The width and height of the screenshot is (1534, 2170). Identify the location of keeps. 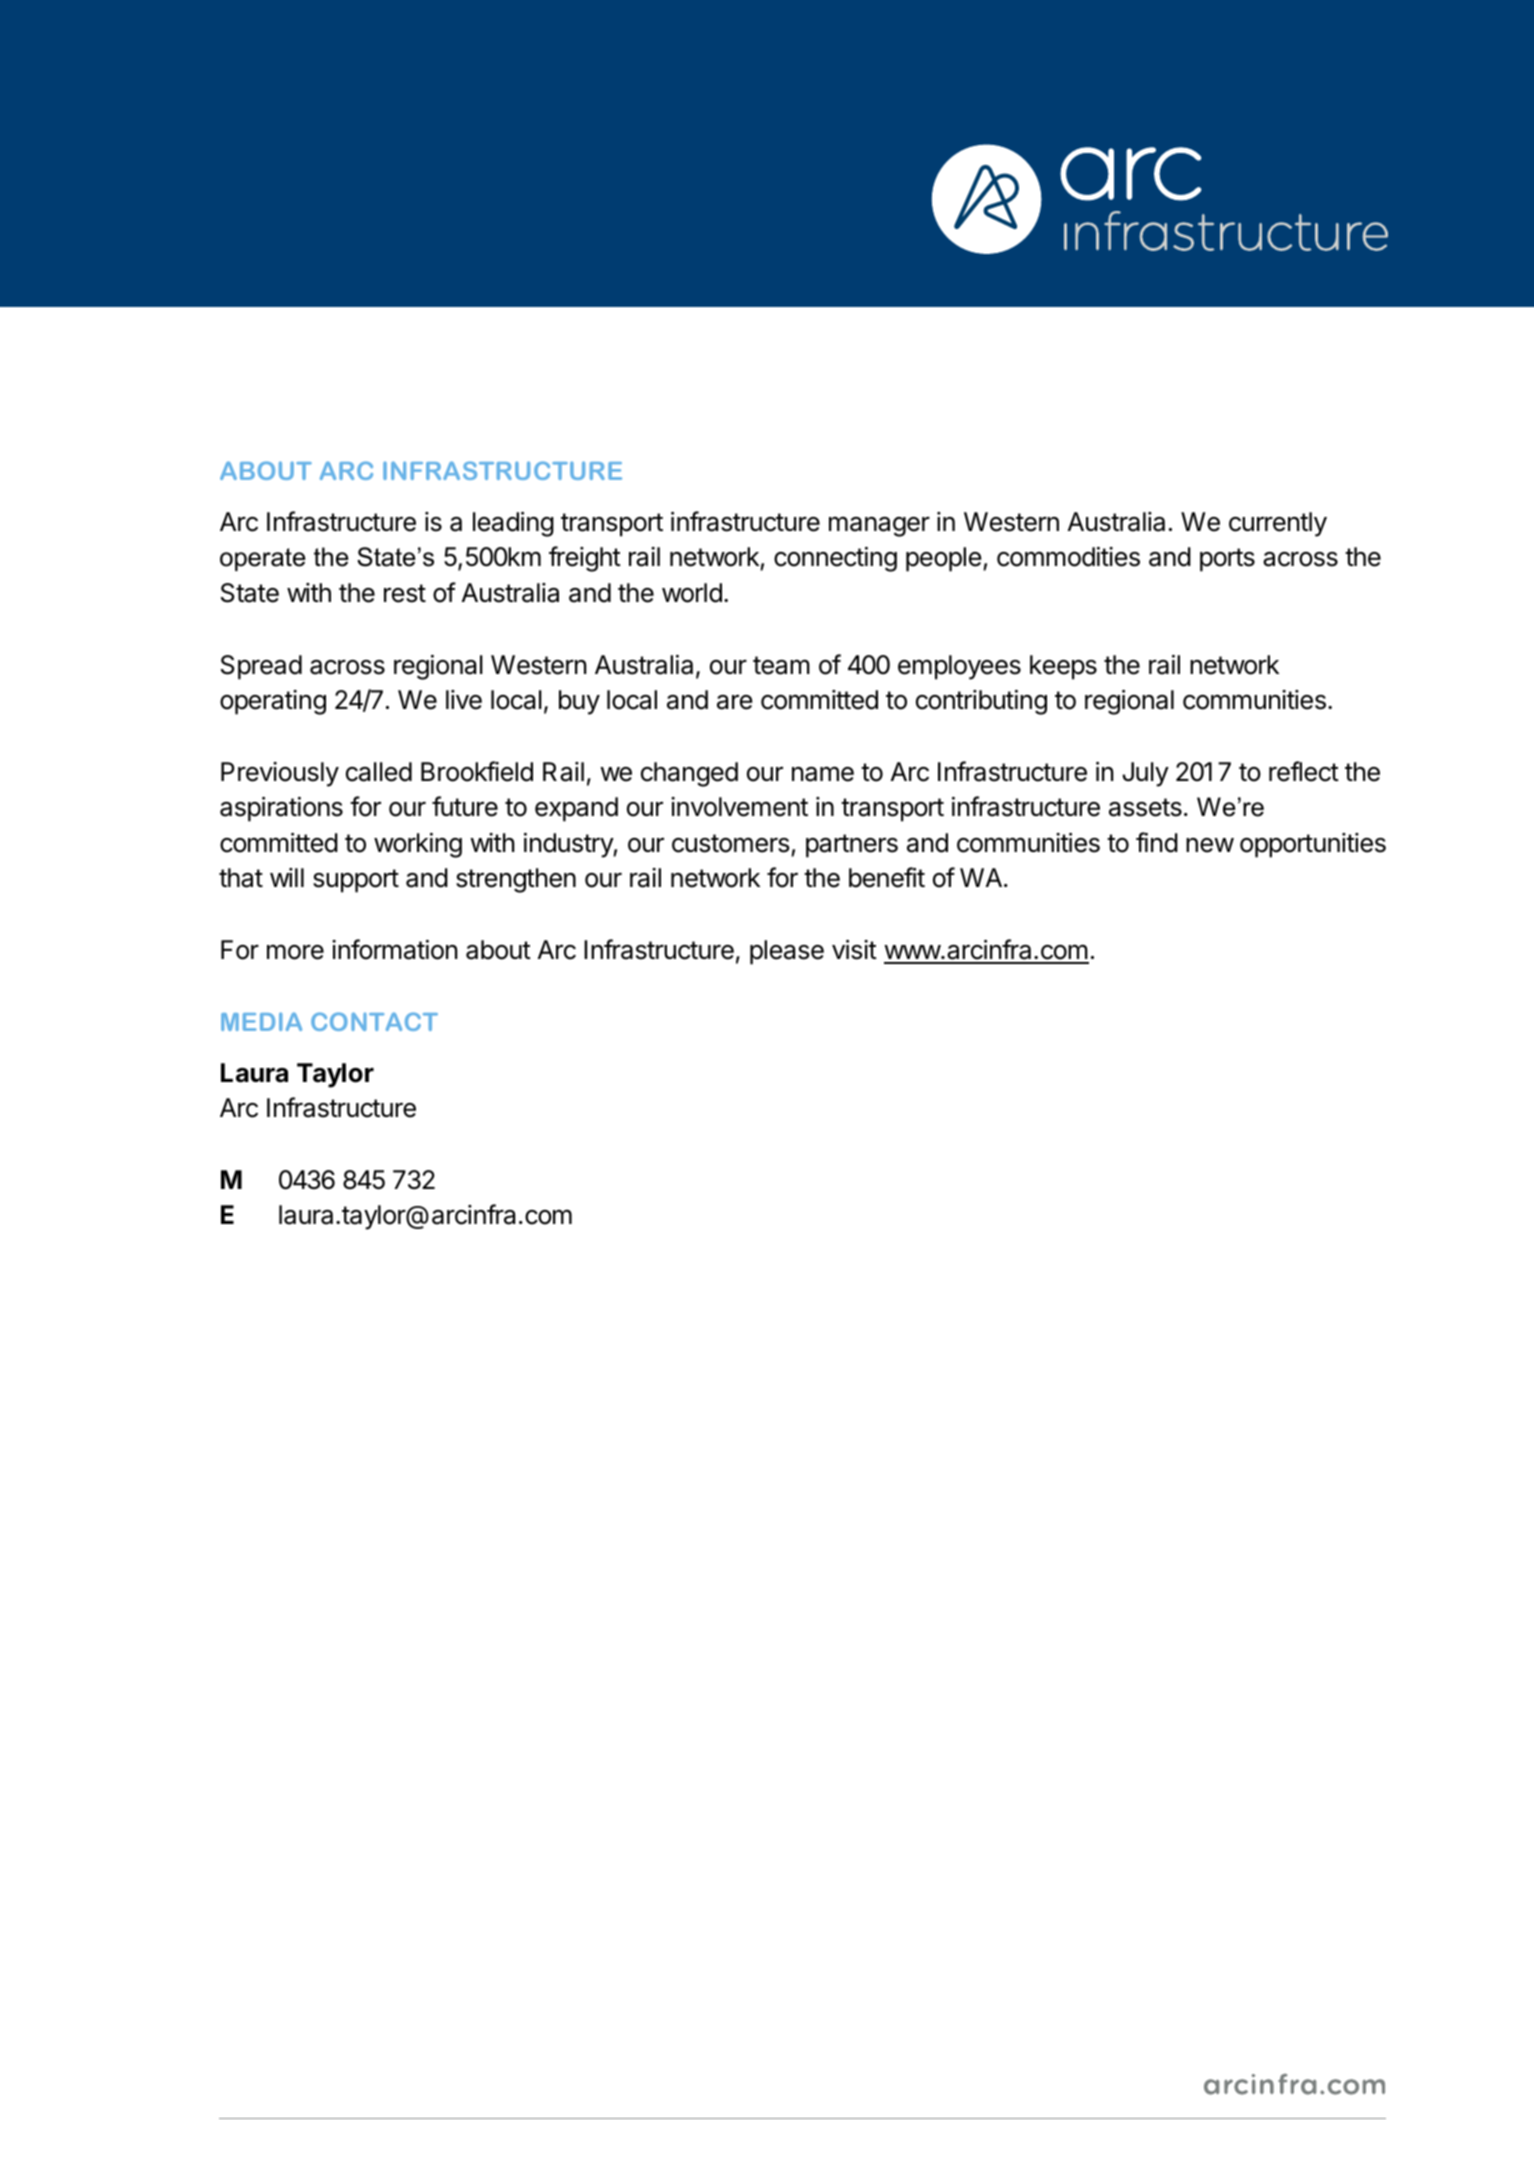
(1063, 667).
